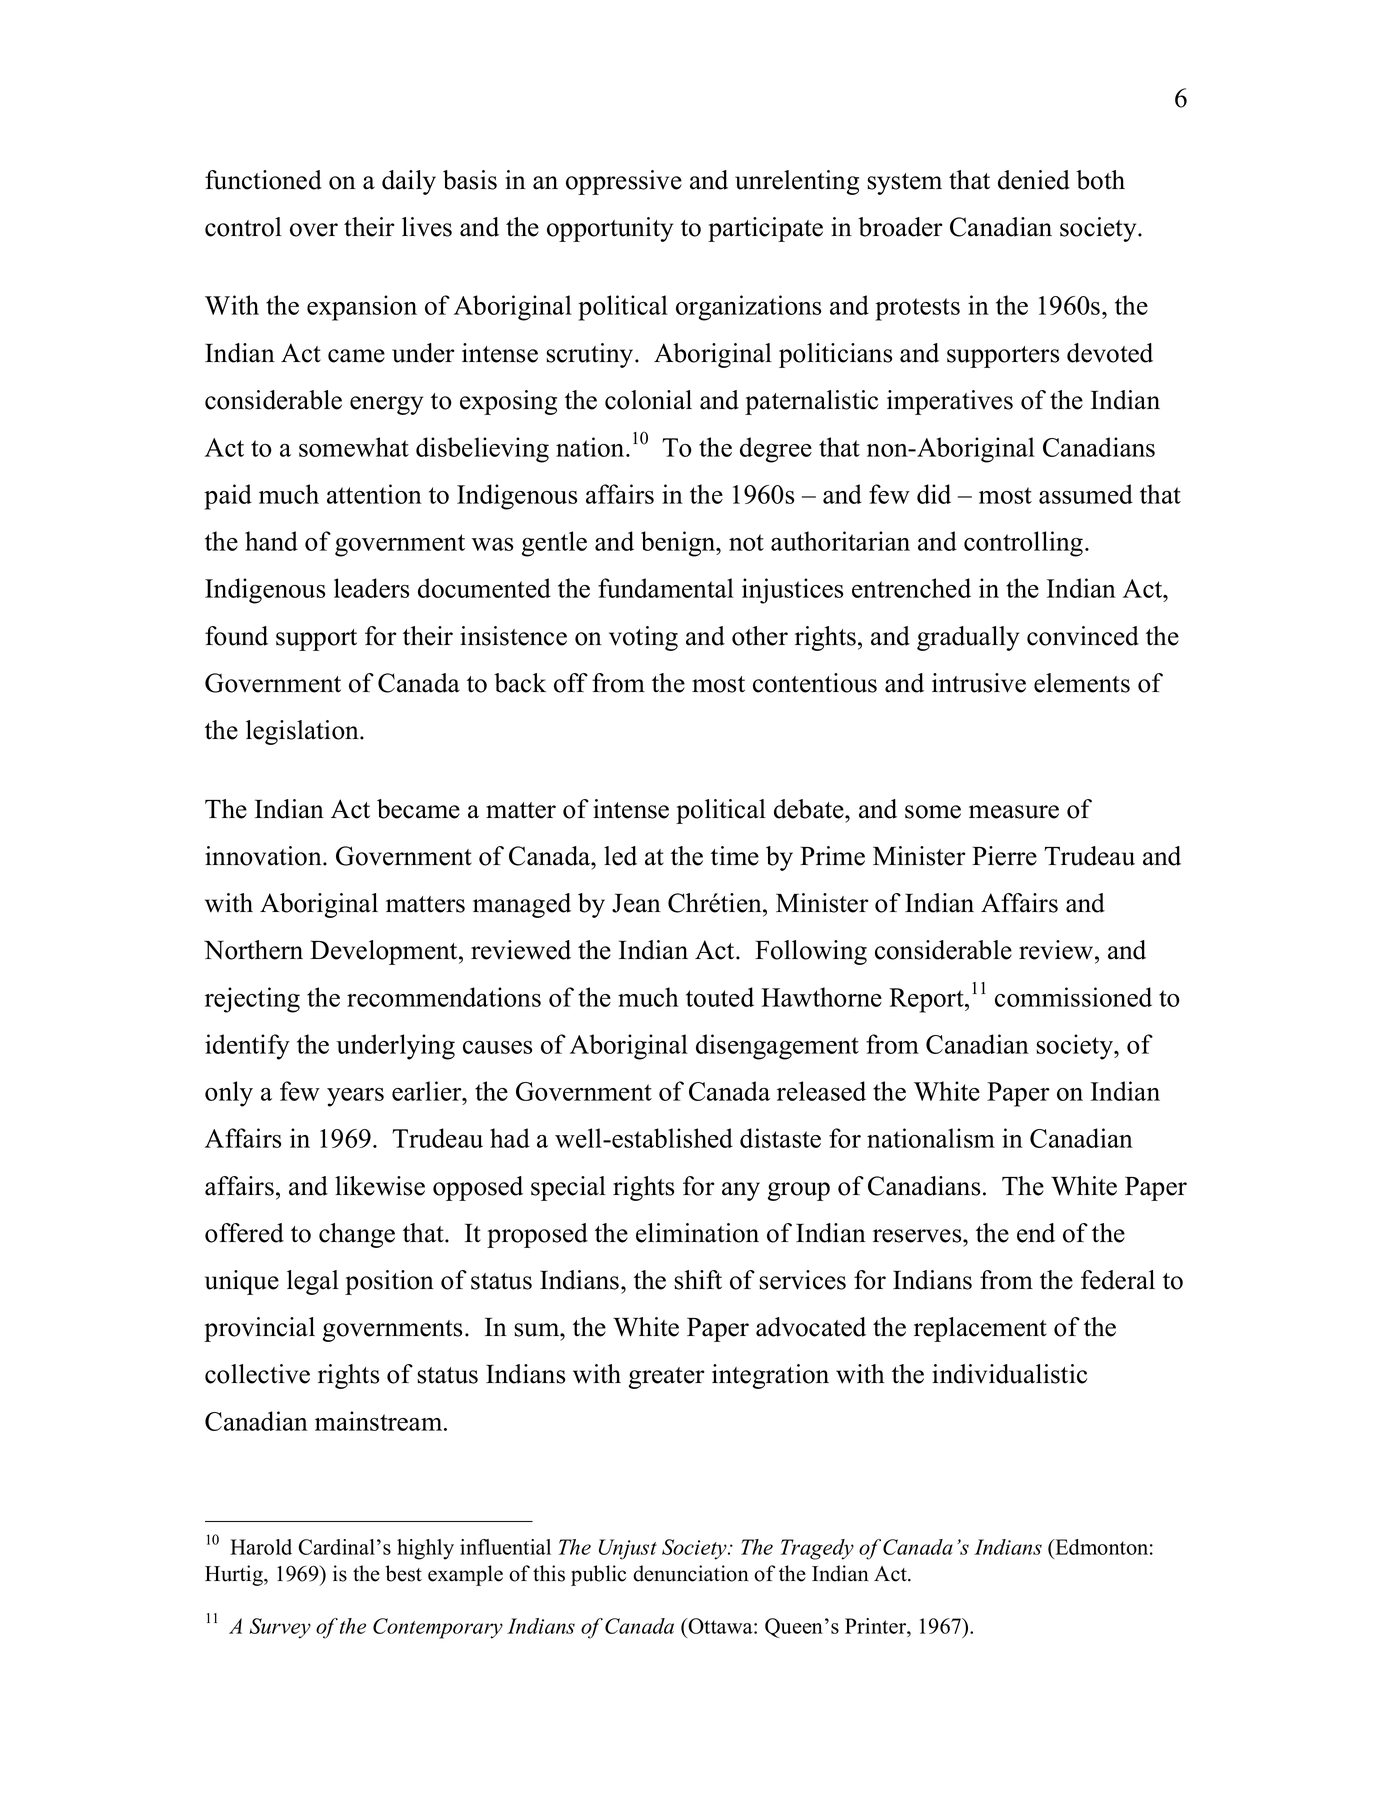 Image resolution: width=1393 pixels, height=1803 pixels. What do you see at coordinates (404, 1573) in the screenshot?
I see `best` at bounding box center [404, 1573].
